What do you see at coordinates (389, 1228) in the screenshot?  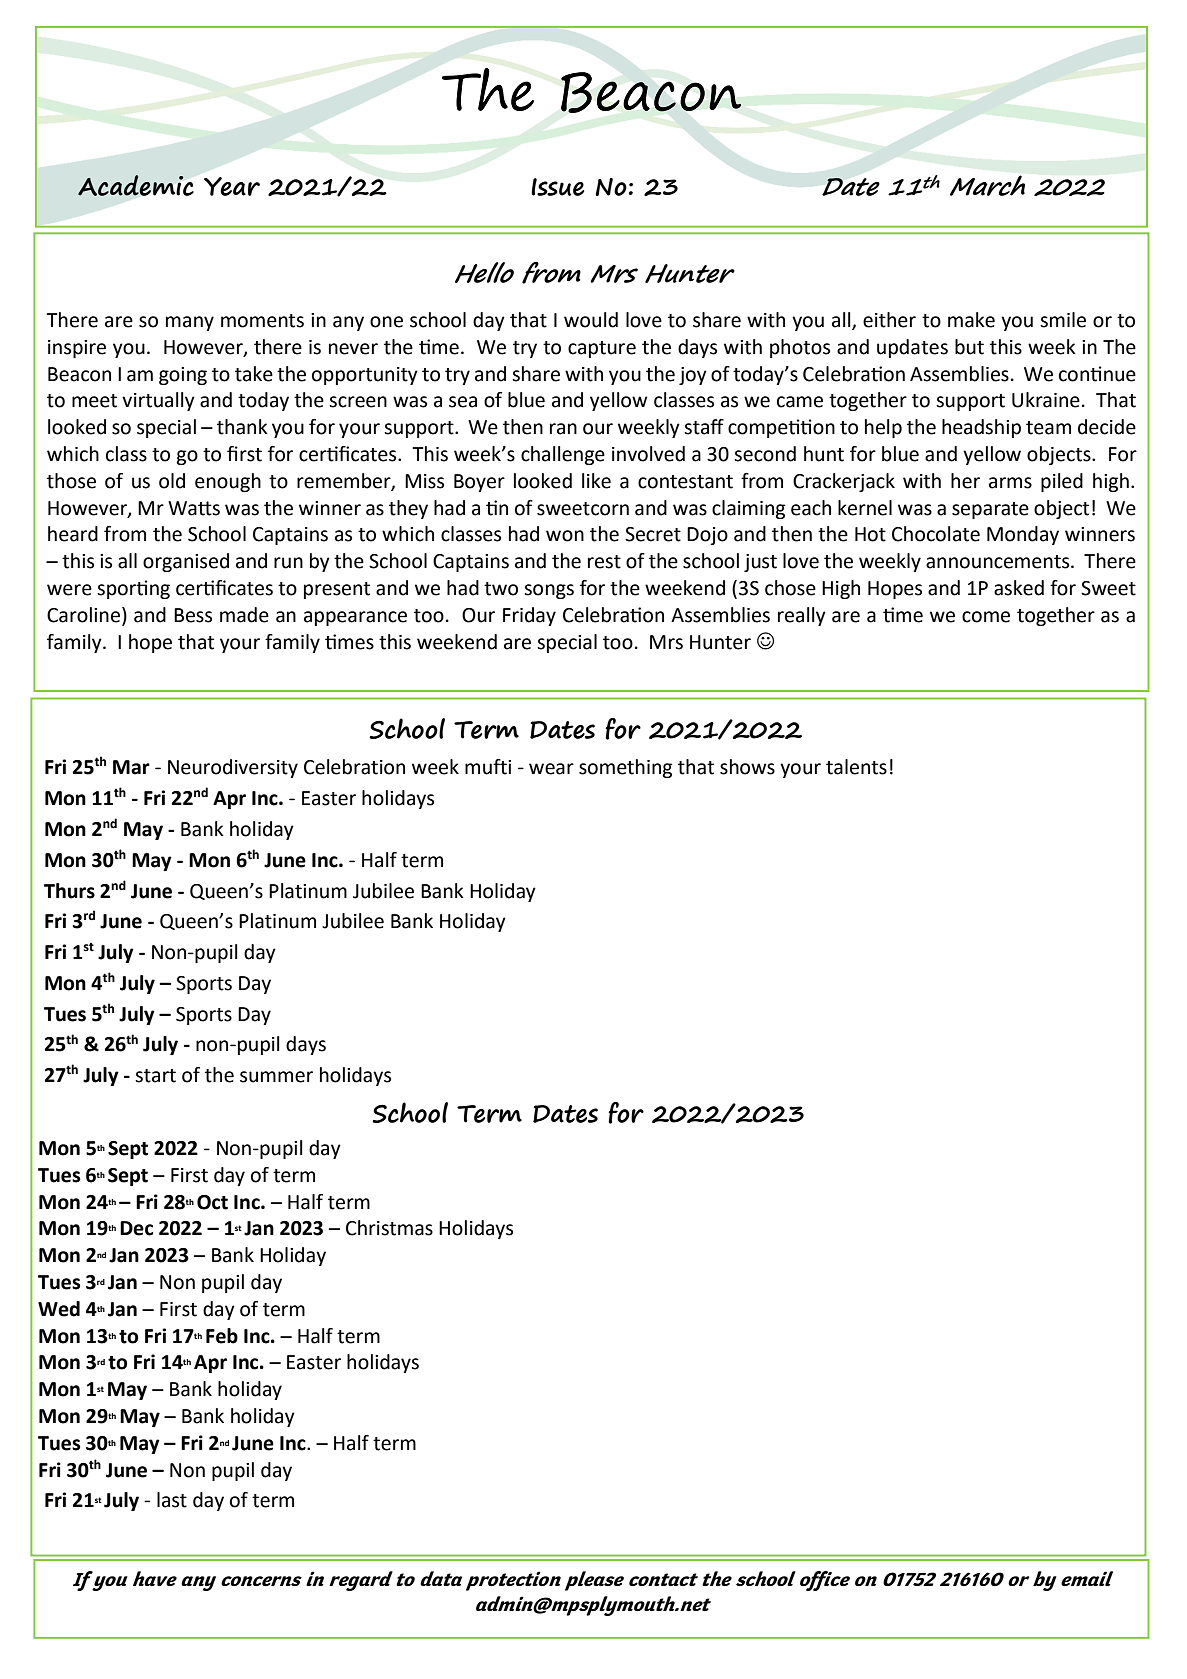 I see `Christmas` at bounding box center [389, 1228].
